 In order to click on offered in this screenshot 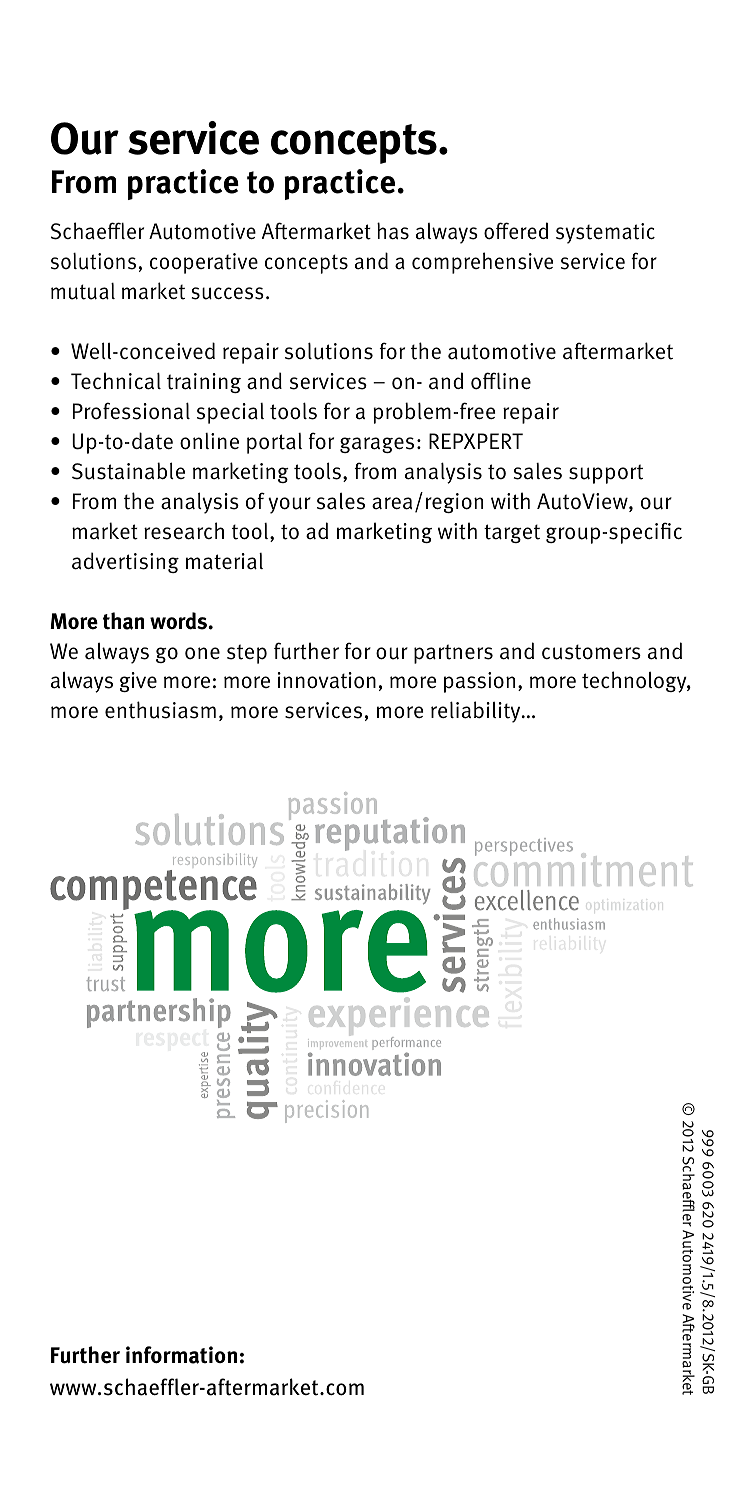, I will do `click(516, 231)`.
